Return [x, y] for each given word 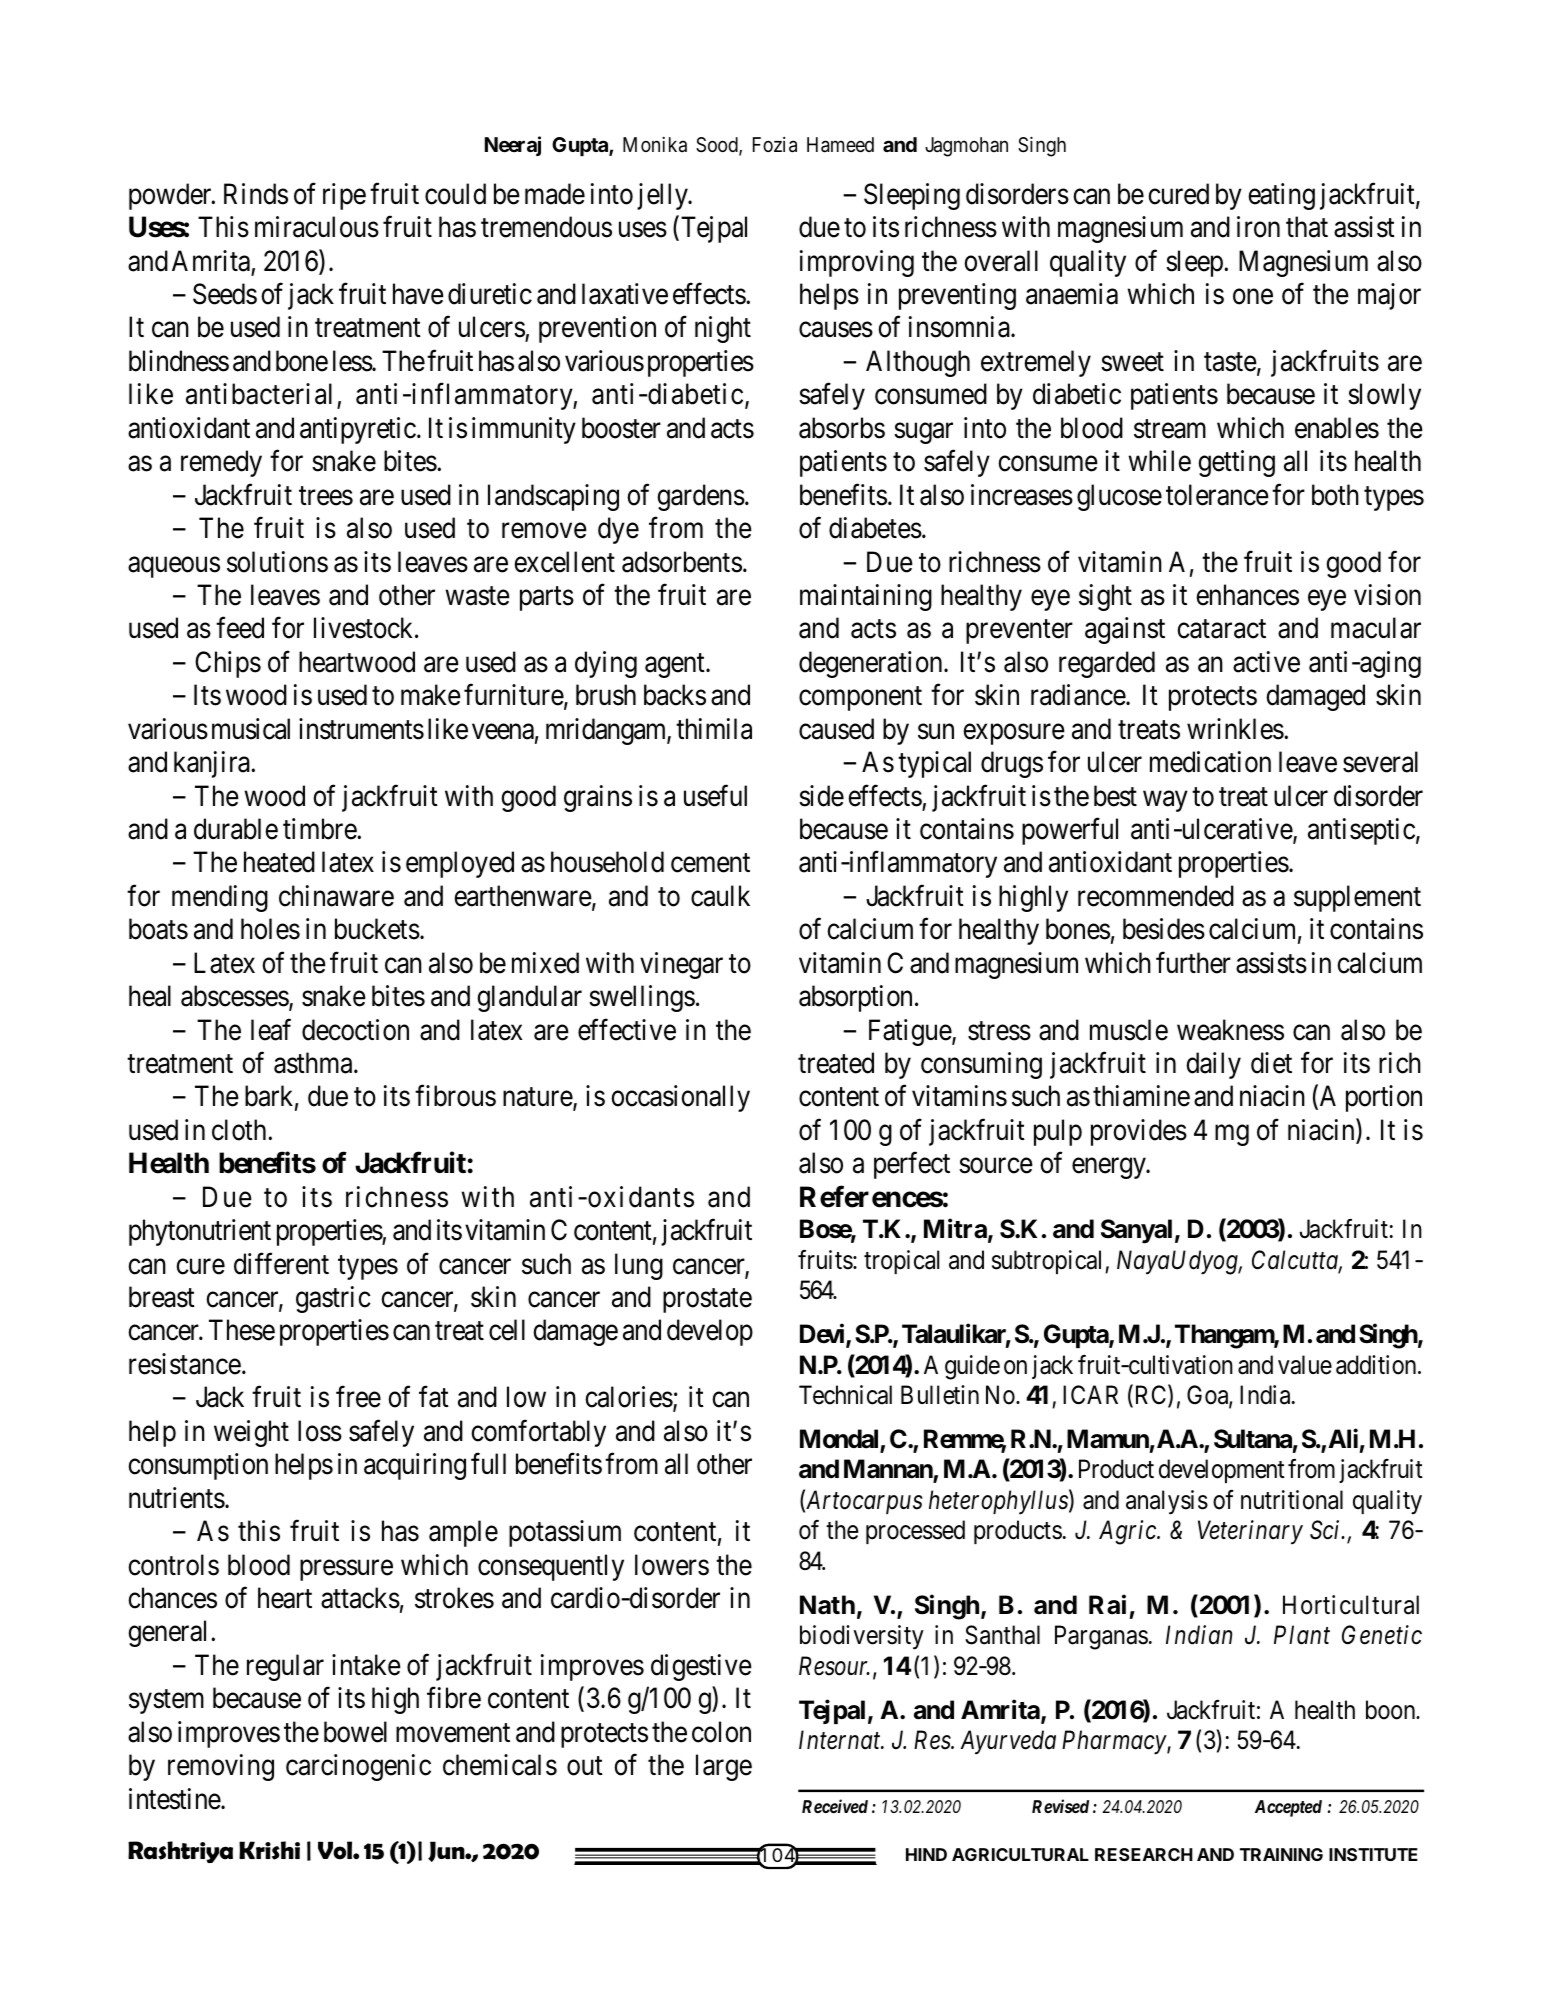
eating [1281, 196]
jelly [663, 196]
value [1305, 1365]
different [281, 1264]
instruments [361, 729]
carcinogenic [358, 1767]
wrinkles [1235, 729]
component [860, 699]
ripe [344, 196]
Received [835, 1806]
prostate [707, 1301]
